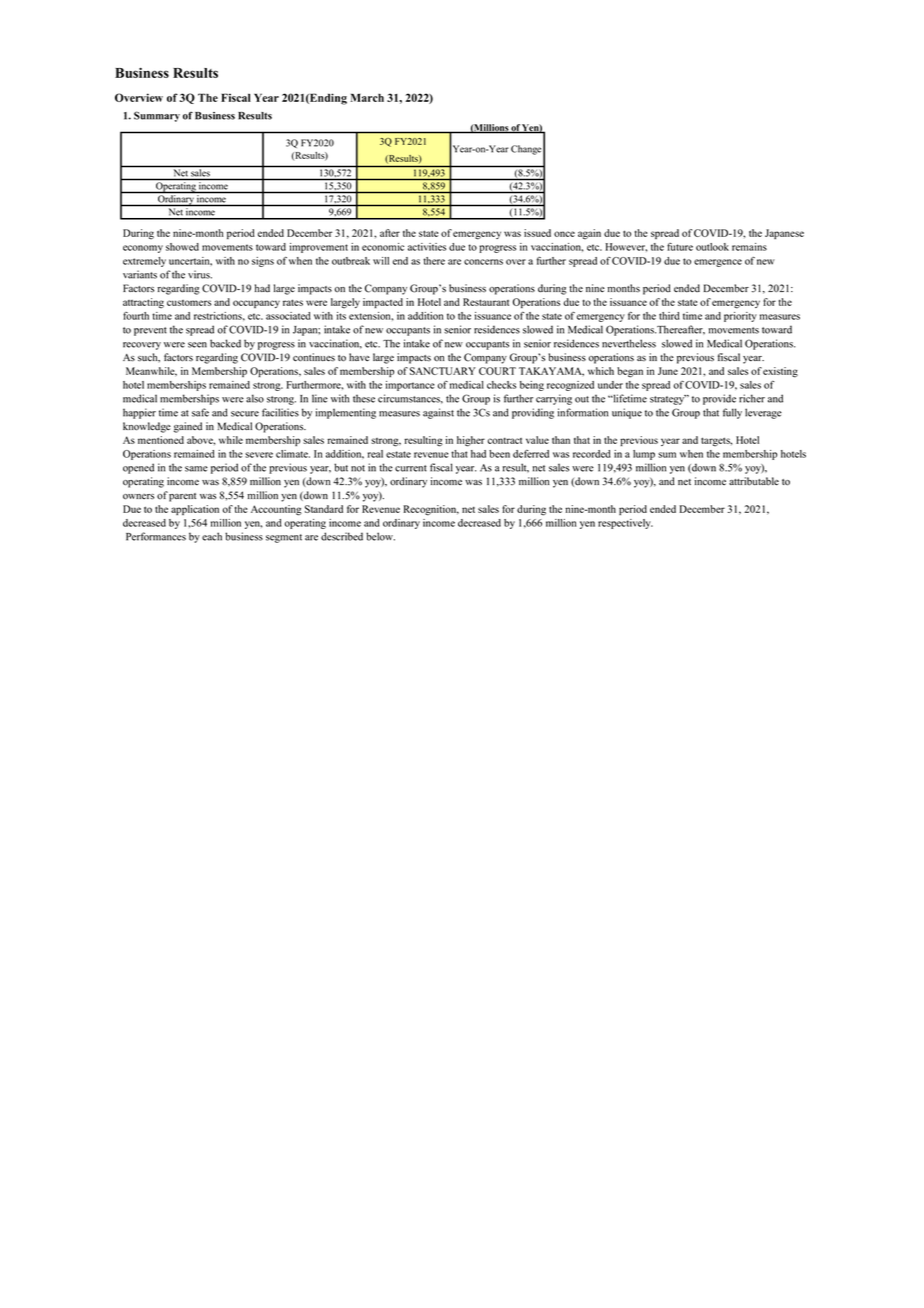 Image resolution: width=924 pixels, height=1308 pixels. I want to click on issued, so click(537, 233).
